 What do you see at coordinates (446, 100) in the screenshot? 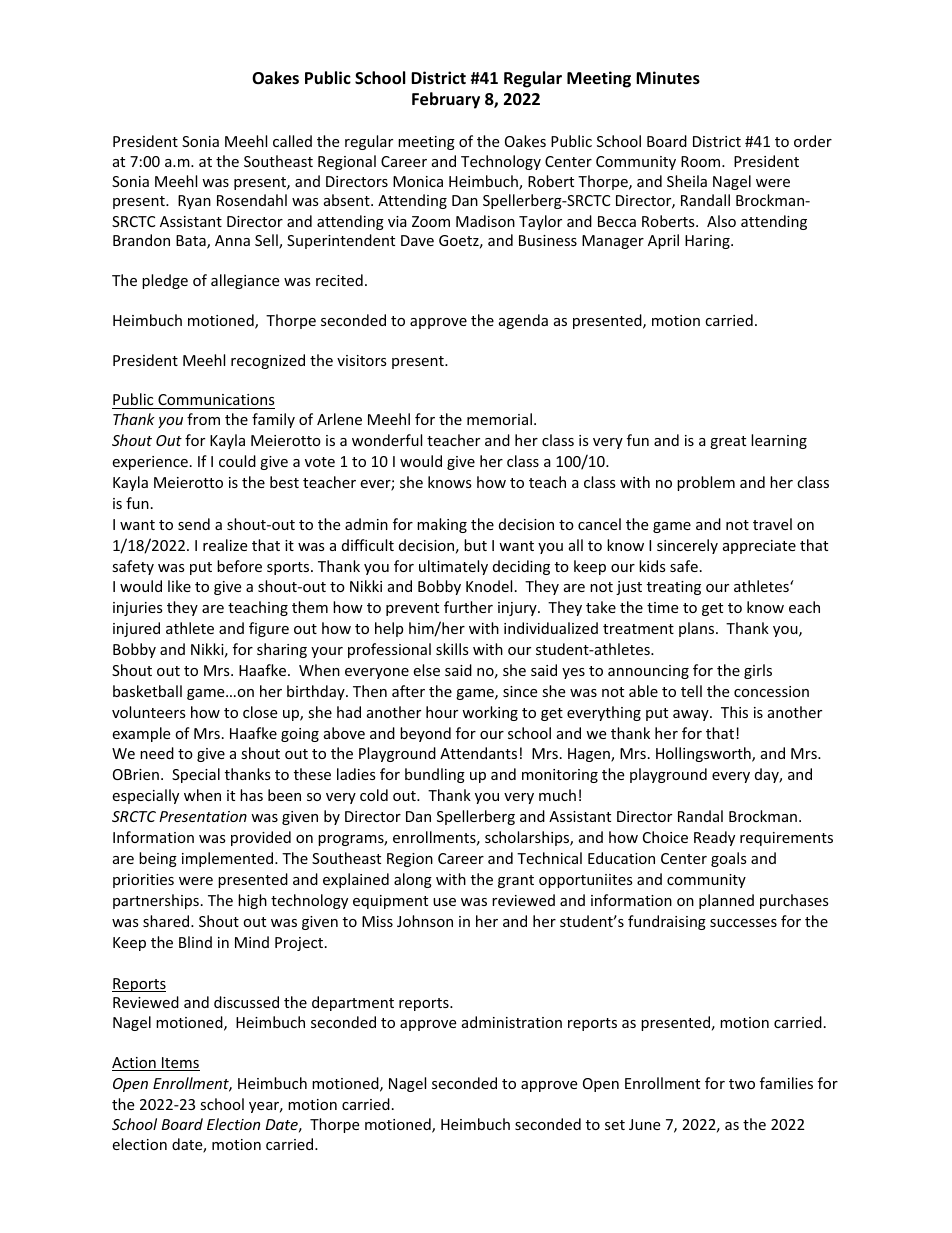
I see `February` at bounding box center [446, 100].
